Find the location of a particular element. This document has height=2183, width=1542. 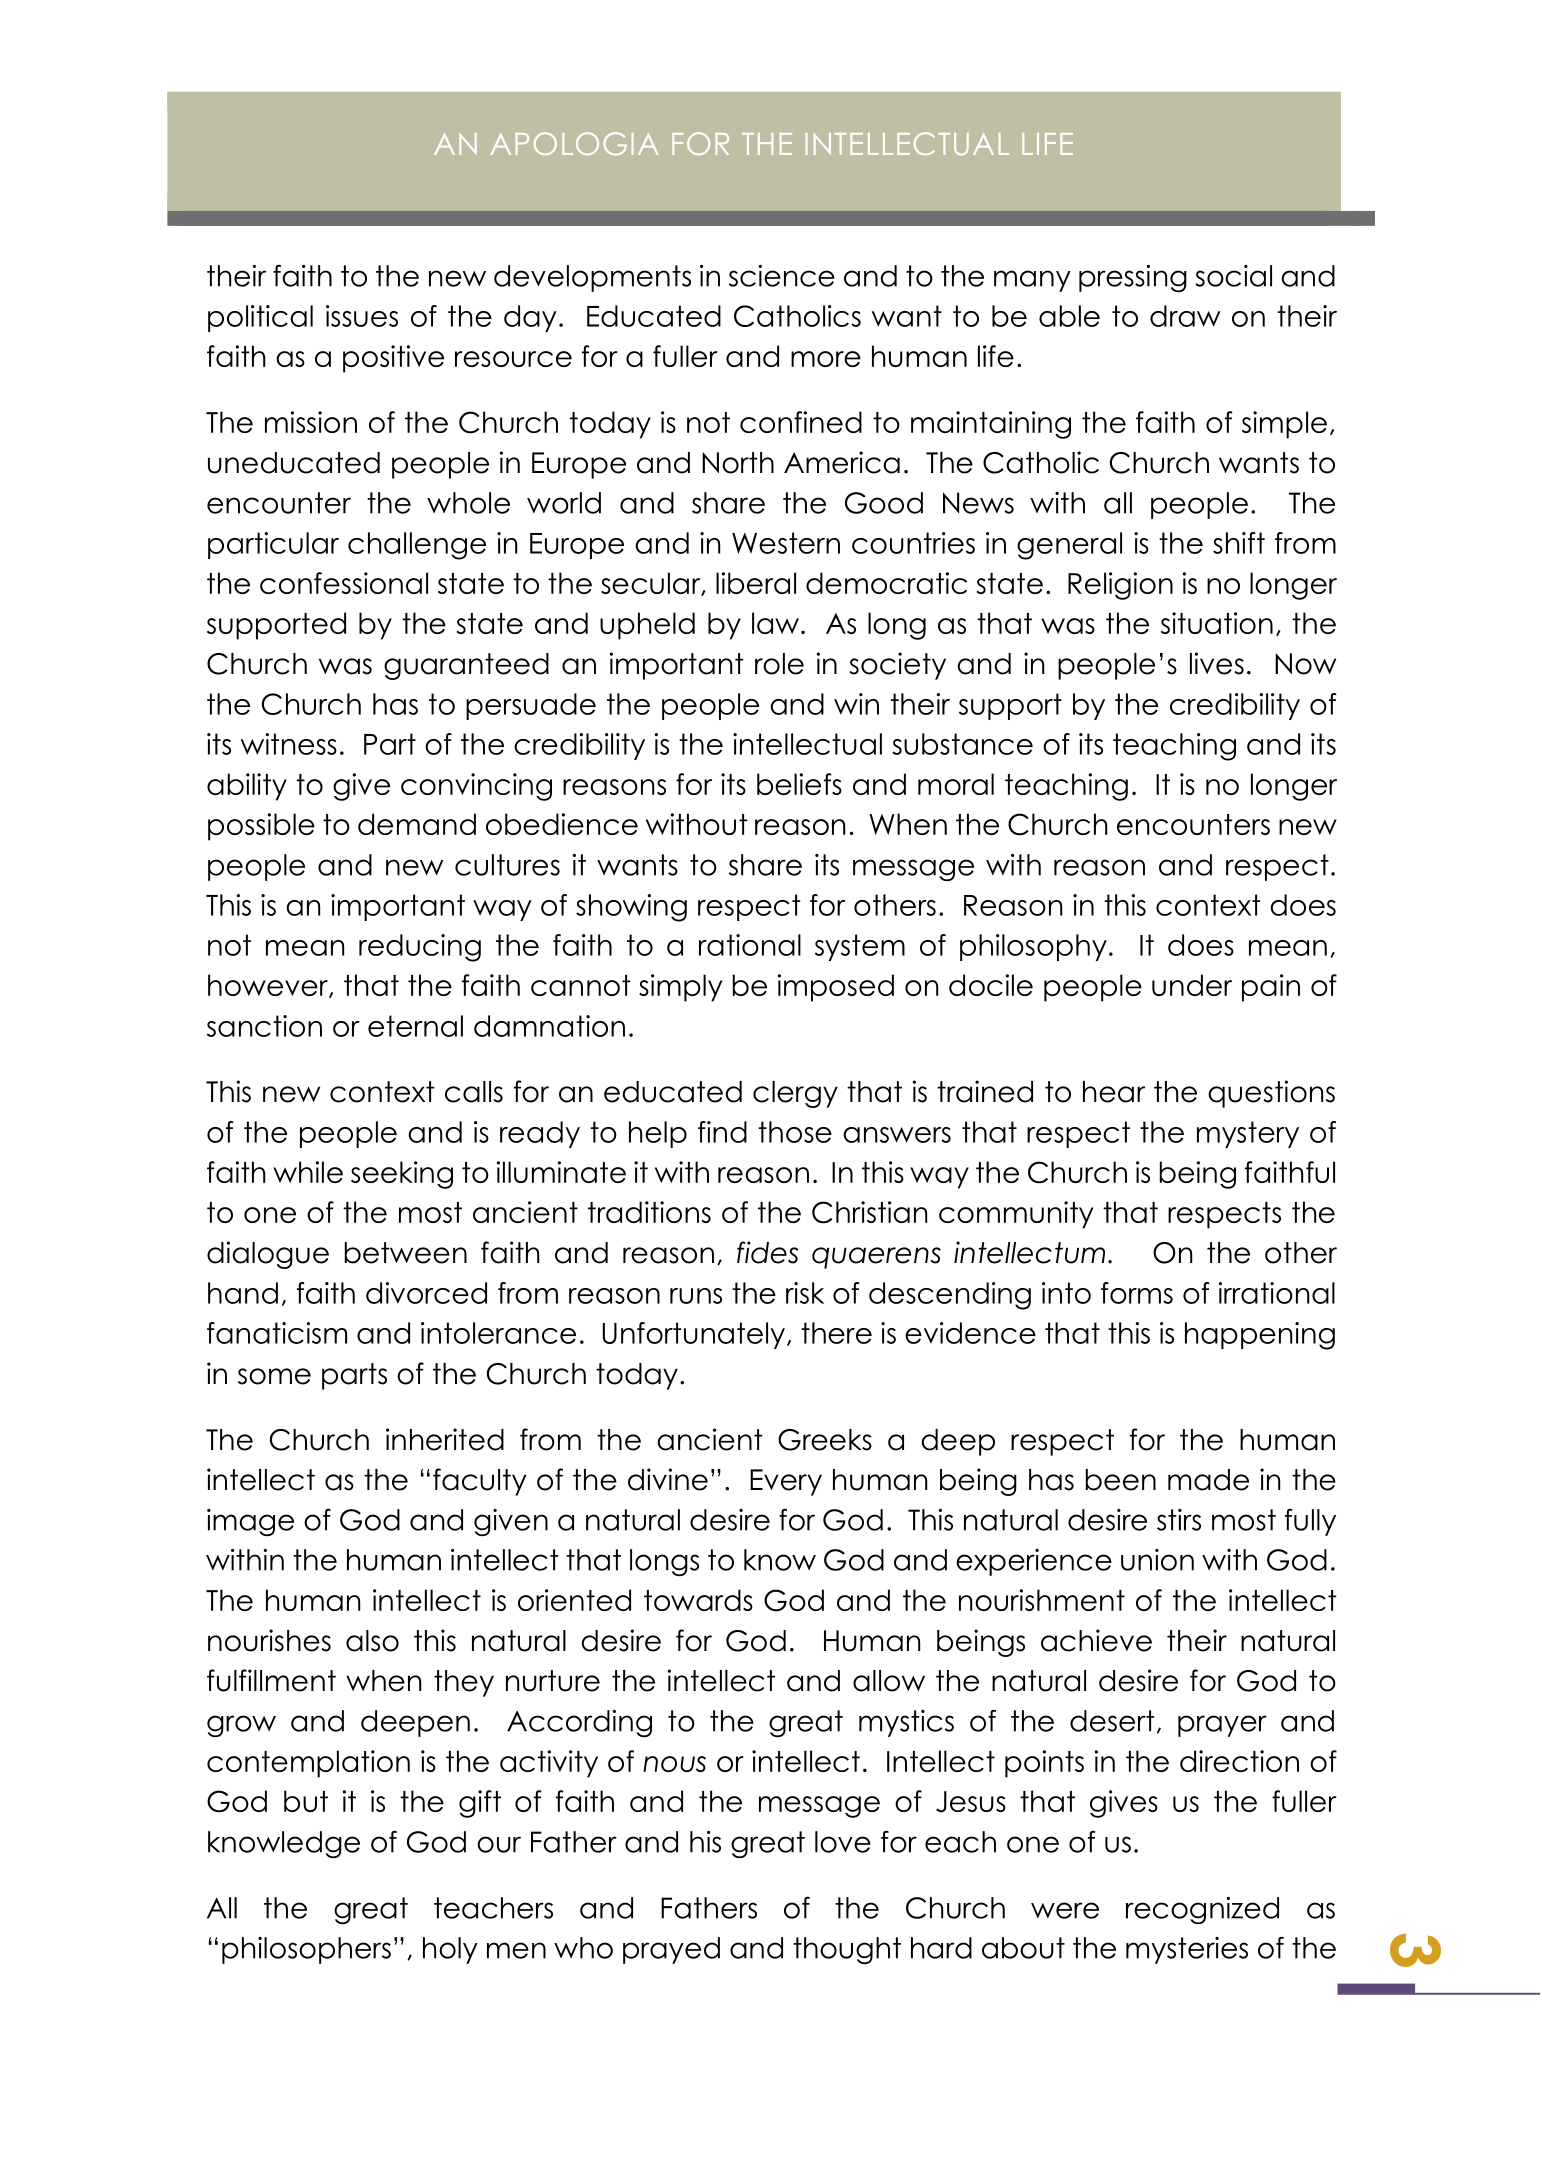

issues is located at coordinates (362, 316).
